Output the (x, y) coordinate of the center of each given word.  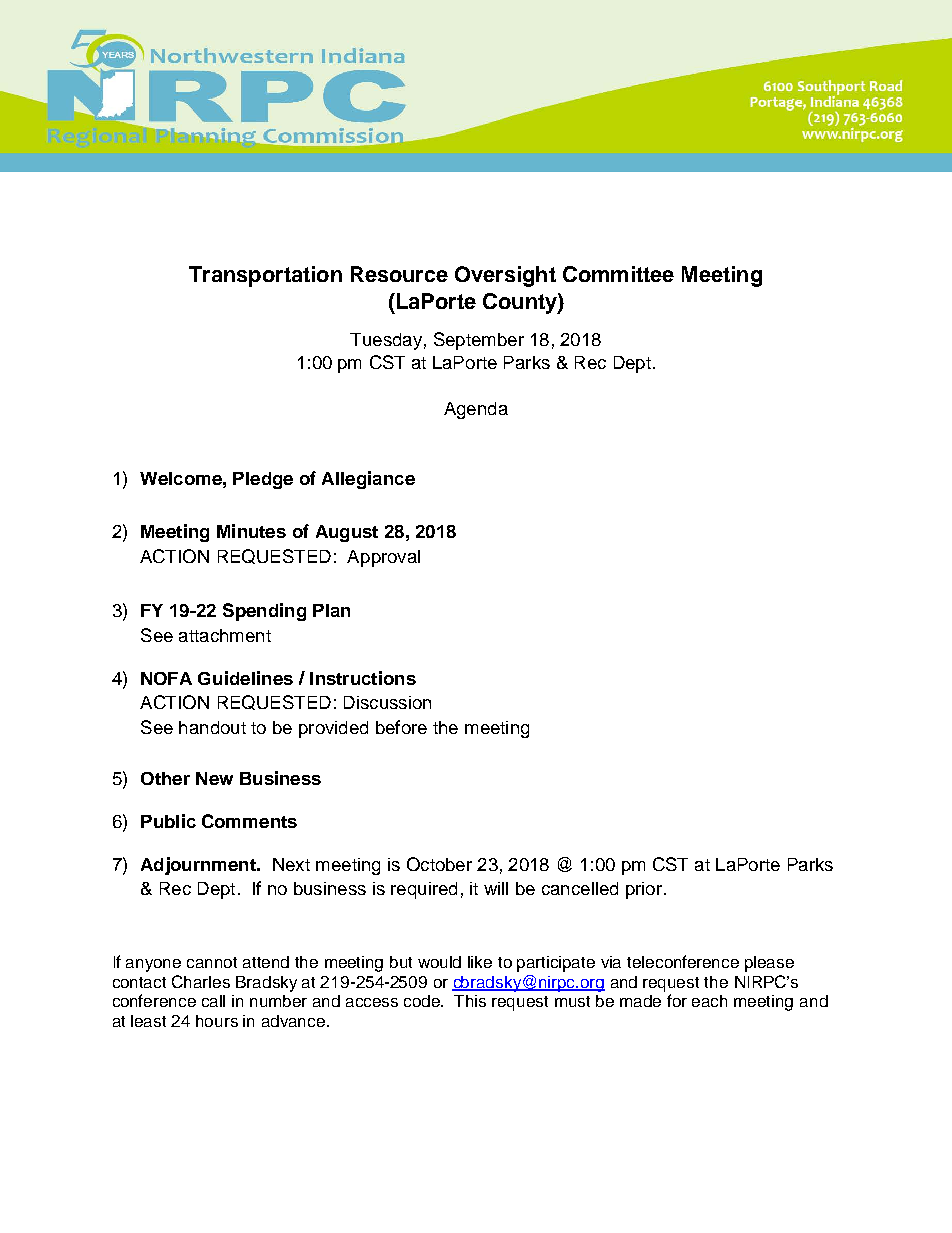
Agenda (476, 410)
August (347, 533)
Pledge (263, 480)
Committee (618, 274)
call (213, 1001)
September (479, 341)
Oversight (505, 276)
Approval (383, 558)
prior (645, 890)
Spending (264, 612)
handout (212, 727)
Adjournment (199, 866)
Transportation (265, 276)
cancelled (580, 888)
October (439, 864)
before (401, 727)
